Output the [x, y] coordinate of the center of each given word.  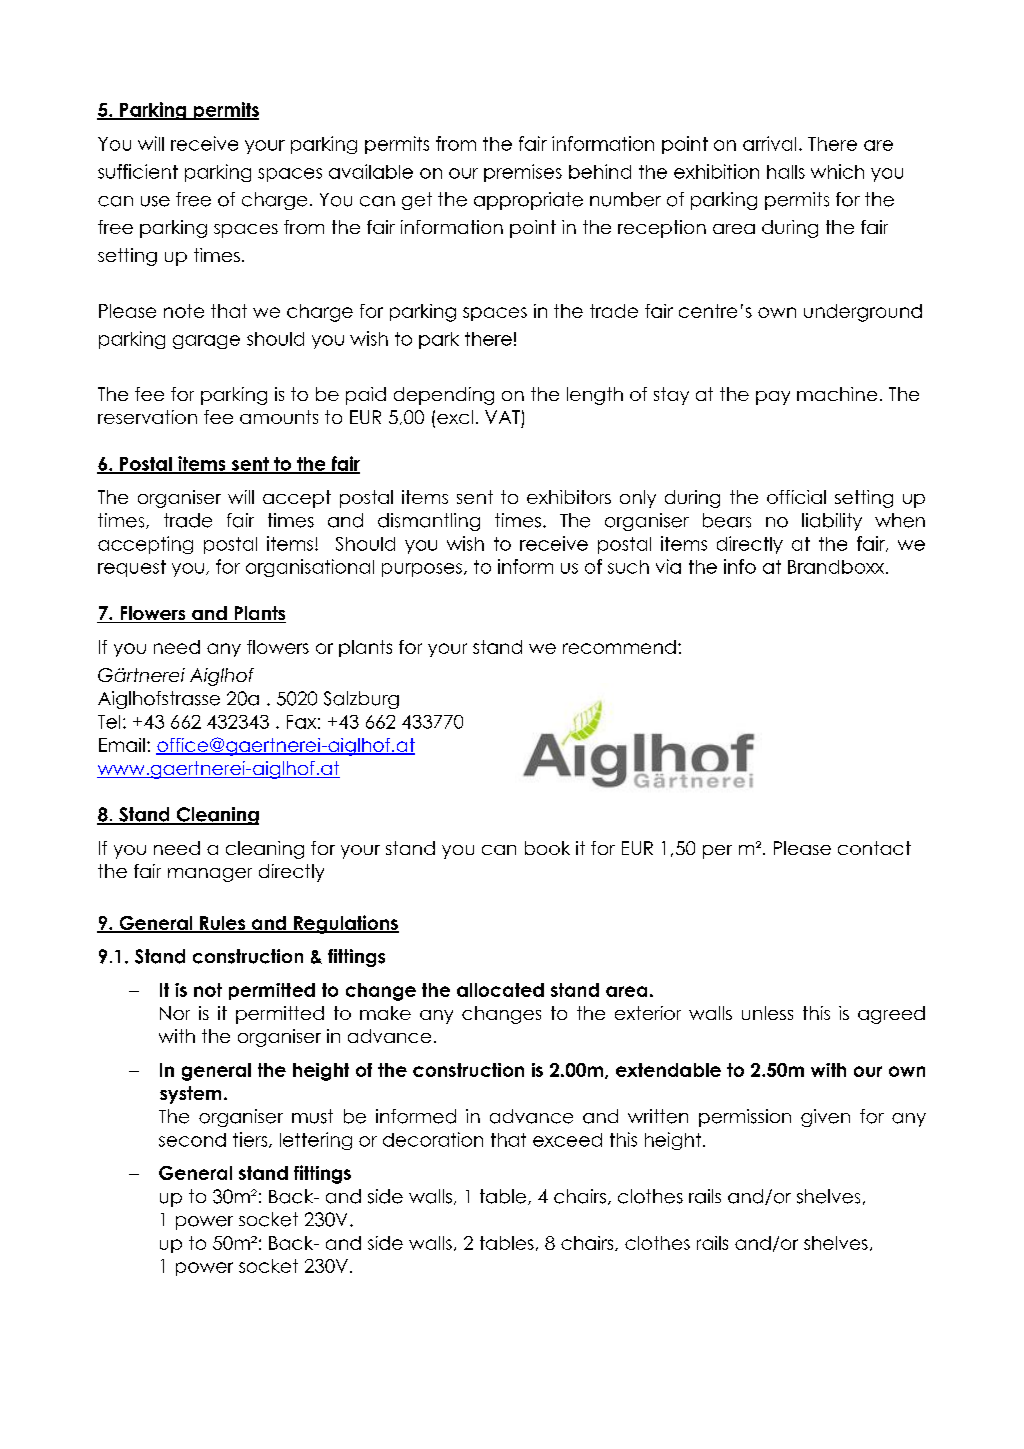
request [132, 568]
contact [874, 848]
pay [773, 398]
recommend [619, 647]
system [190, 1095]
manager [210, 875]
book [547, 848]
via [668, 566]
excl [455, 417]
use [155, 201]
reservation [147, 417]
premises [523, 173]
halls [786, 172]
